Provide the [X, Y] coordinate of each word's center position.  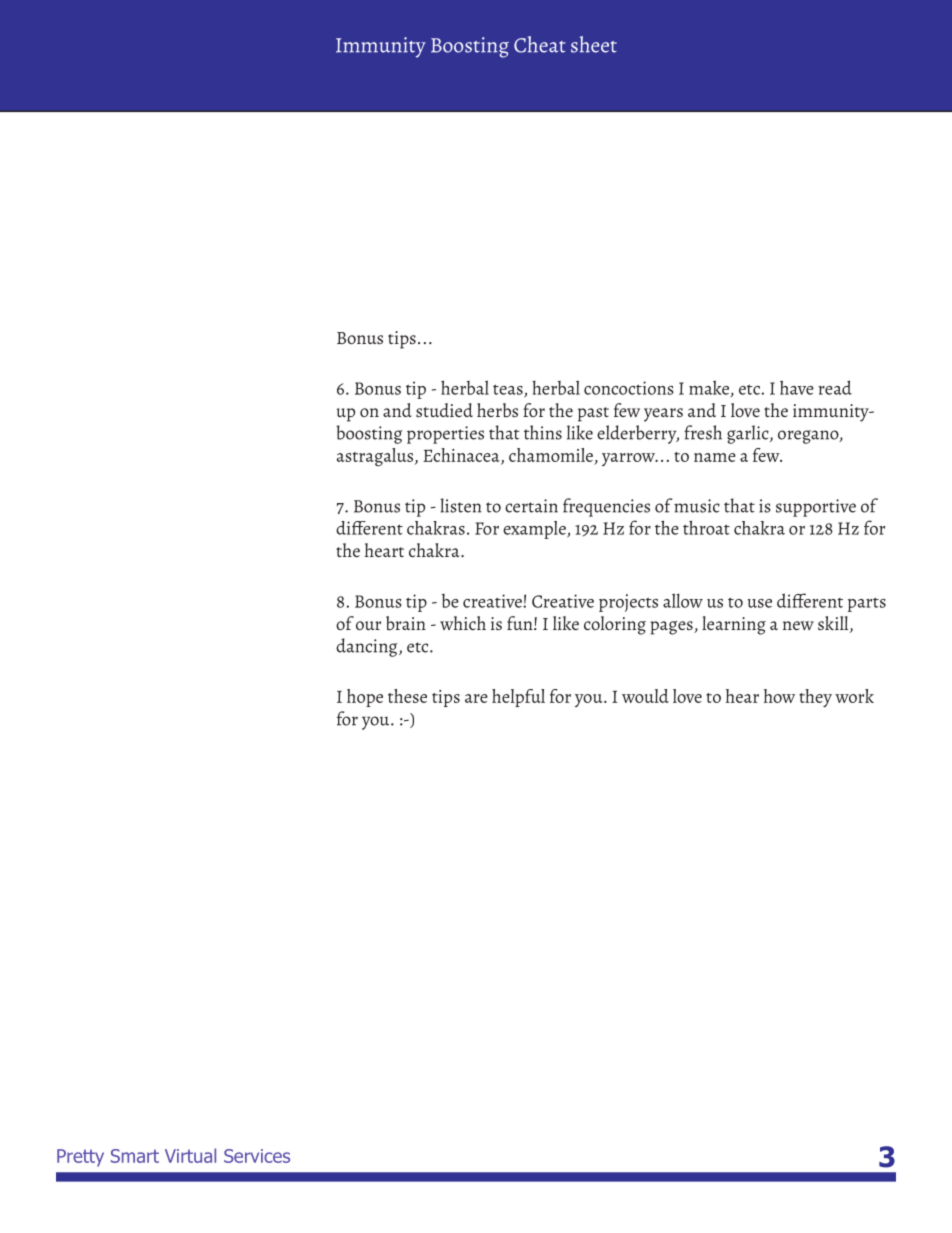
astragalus [376, 457]
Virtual [190, 1155]
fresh [703, 432]
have [797, 387]
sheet [594, 44]
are [476, 698]
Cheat [540, 44]
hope [365, 698]
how [779, 696]
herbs [497, 410]
